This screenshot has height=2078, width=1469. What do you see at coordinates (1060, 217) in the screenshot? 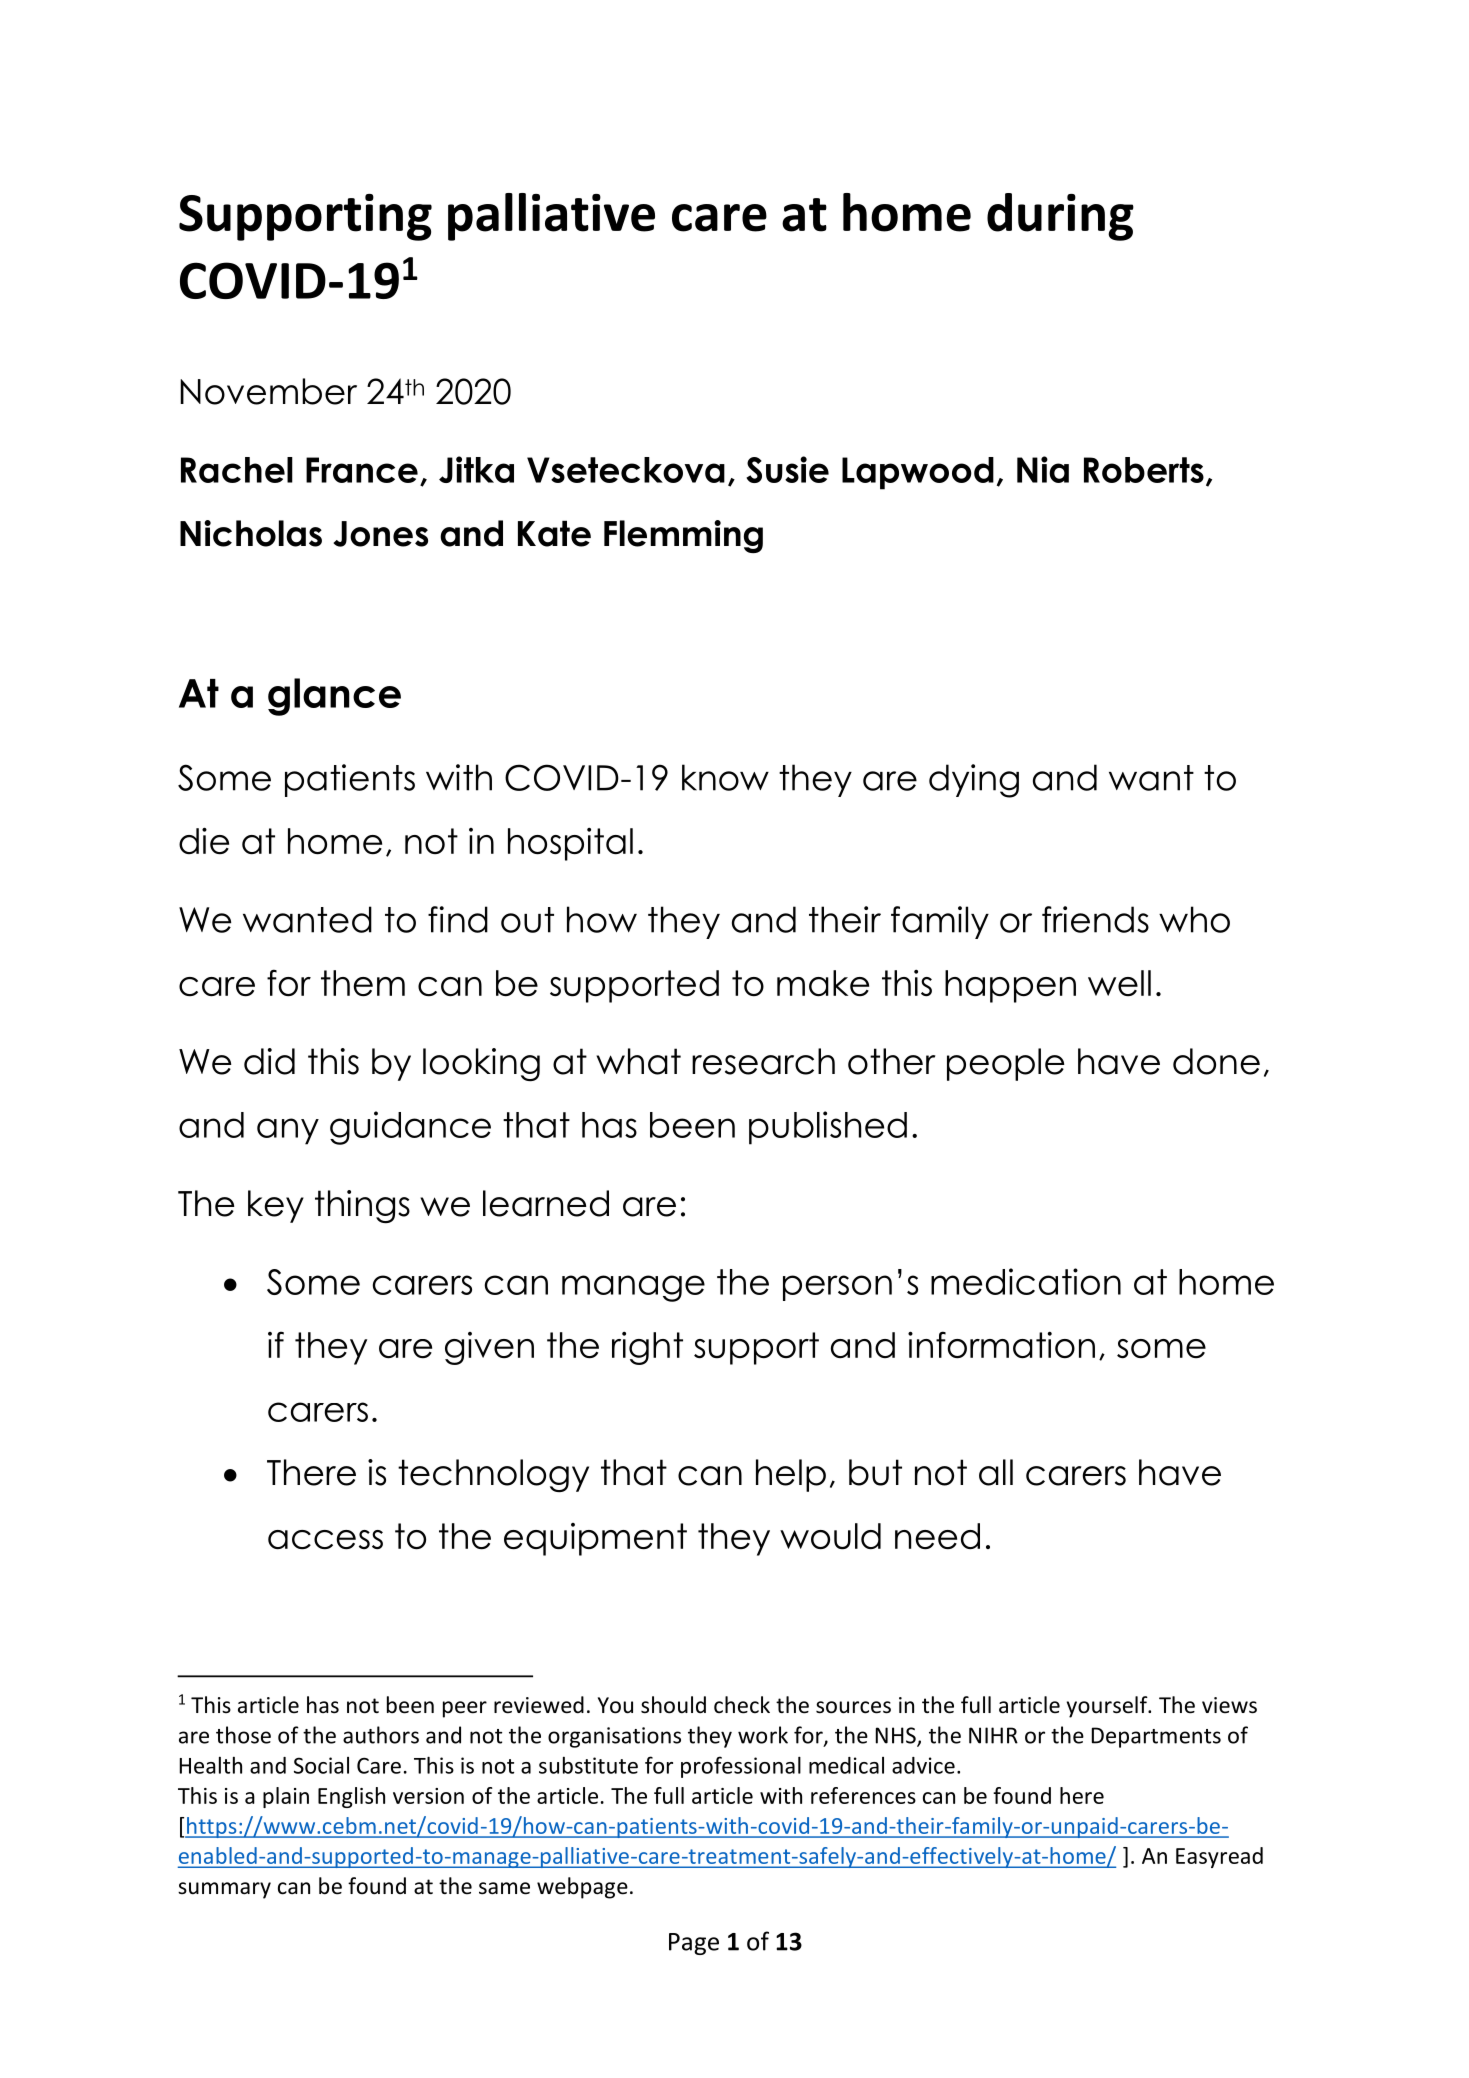
I see `during` at bounding box center [1060, 217].
